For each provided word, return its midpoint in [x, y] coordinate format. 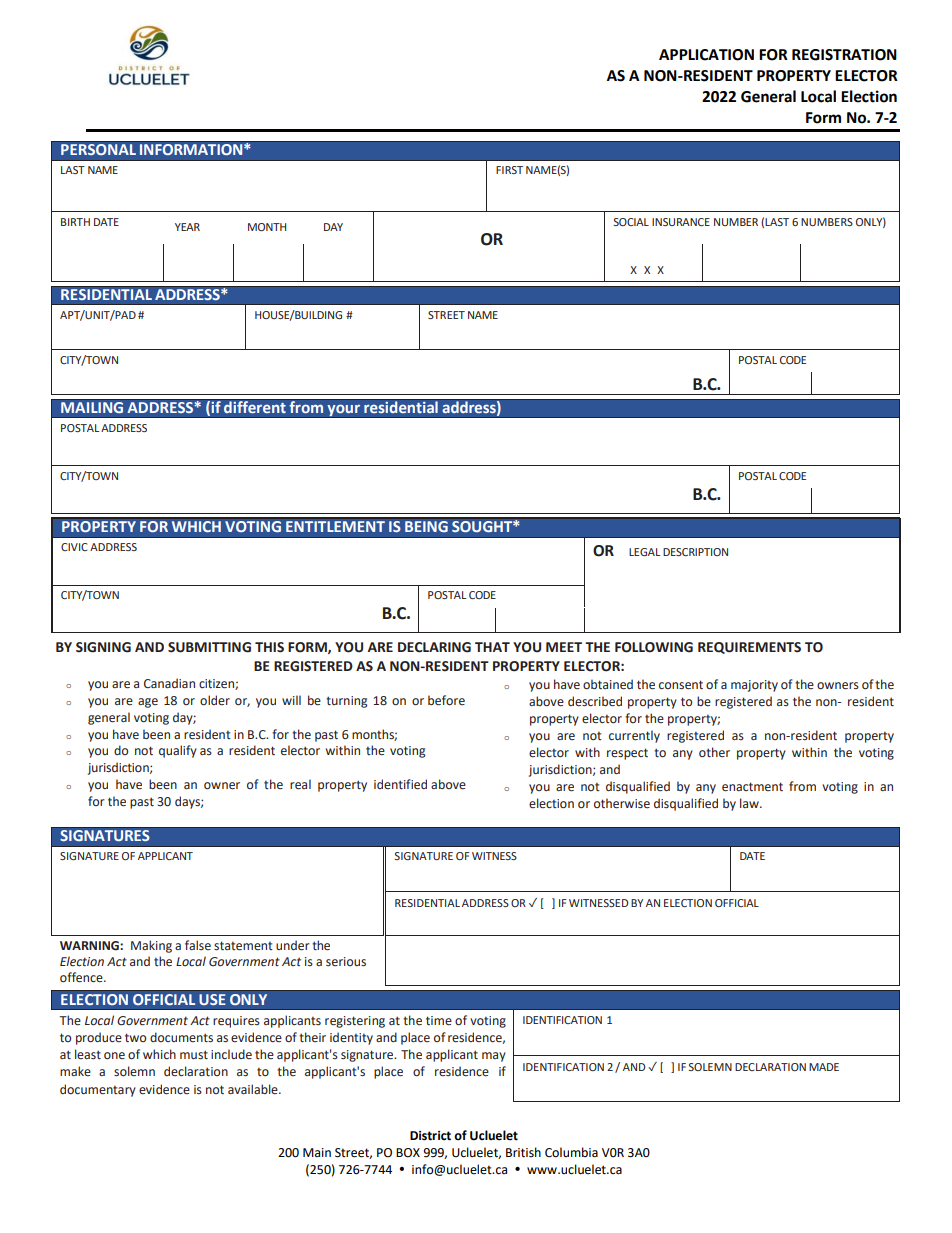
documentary [98, 1090]
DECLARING [434, 647]
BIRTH [75, 222]
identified [400, 784]
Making [151, 946]
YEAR [187, 227]
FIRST [509, 170]
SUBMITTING [209, 647]
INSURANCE [681, 222]
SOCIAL [631, 222]
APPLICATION [706, 55]
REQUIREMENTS [749, 648]
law [750, 803]
